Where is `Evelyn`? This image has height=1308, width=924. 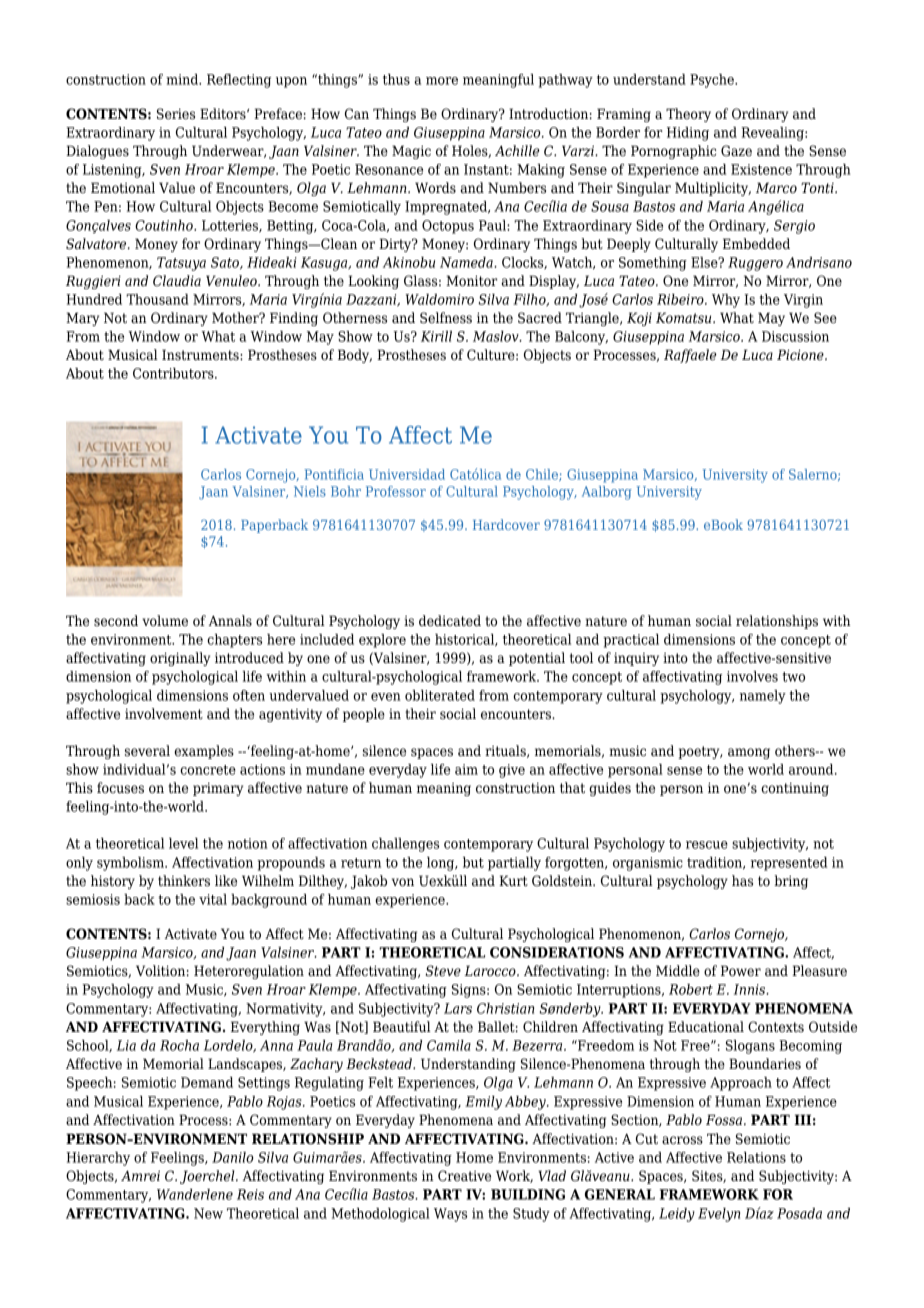
Evelyn is located at coordinates (719, 1215).
